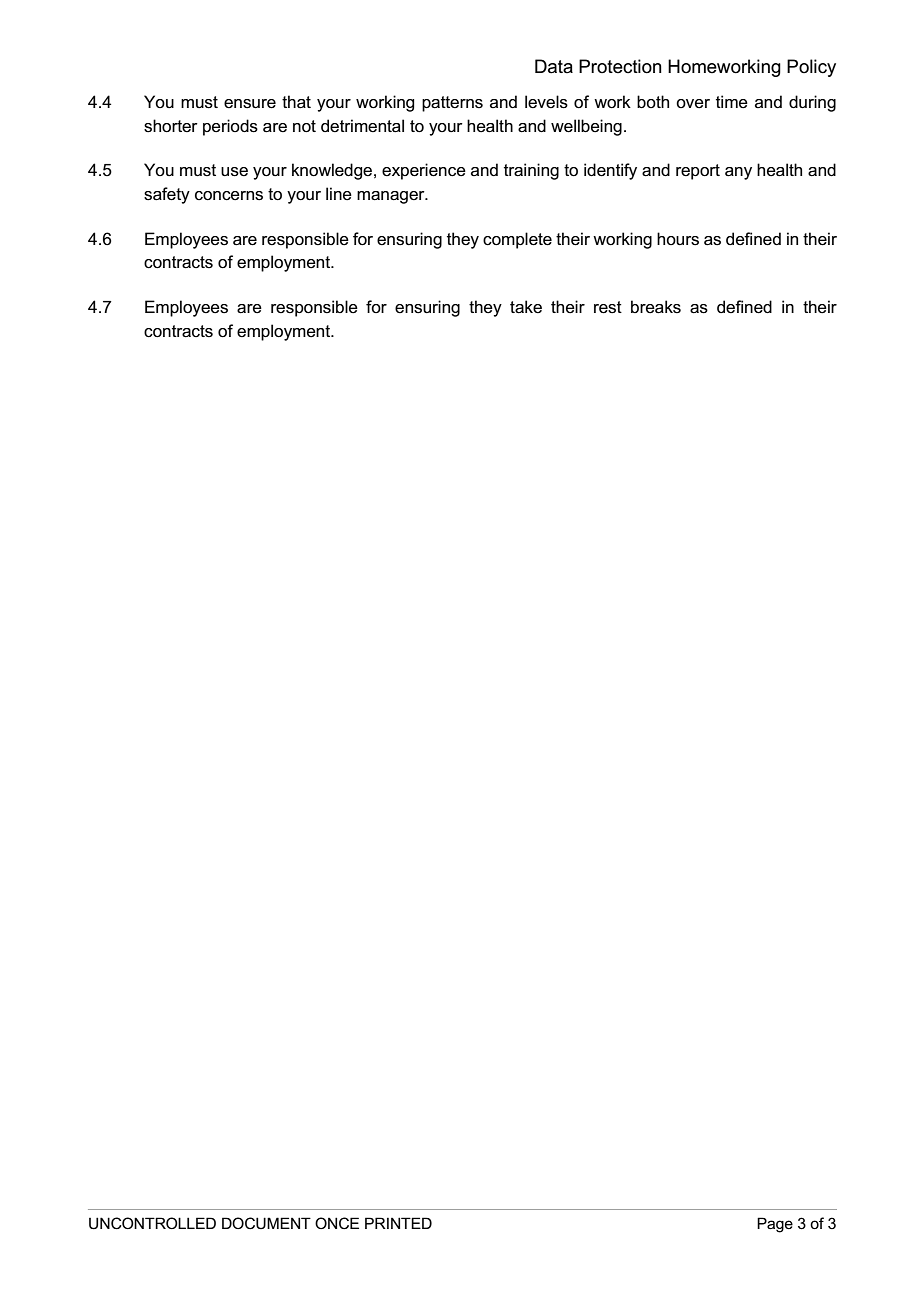  What do you see at coordinates (452, 104) in the page?
I see `patterns` at bounding box center [452, 104].
